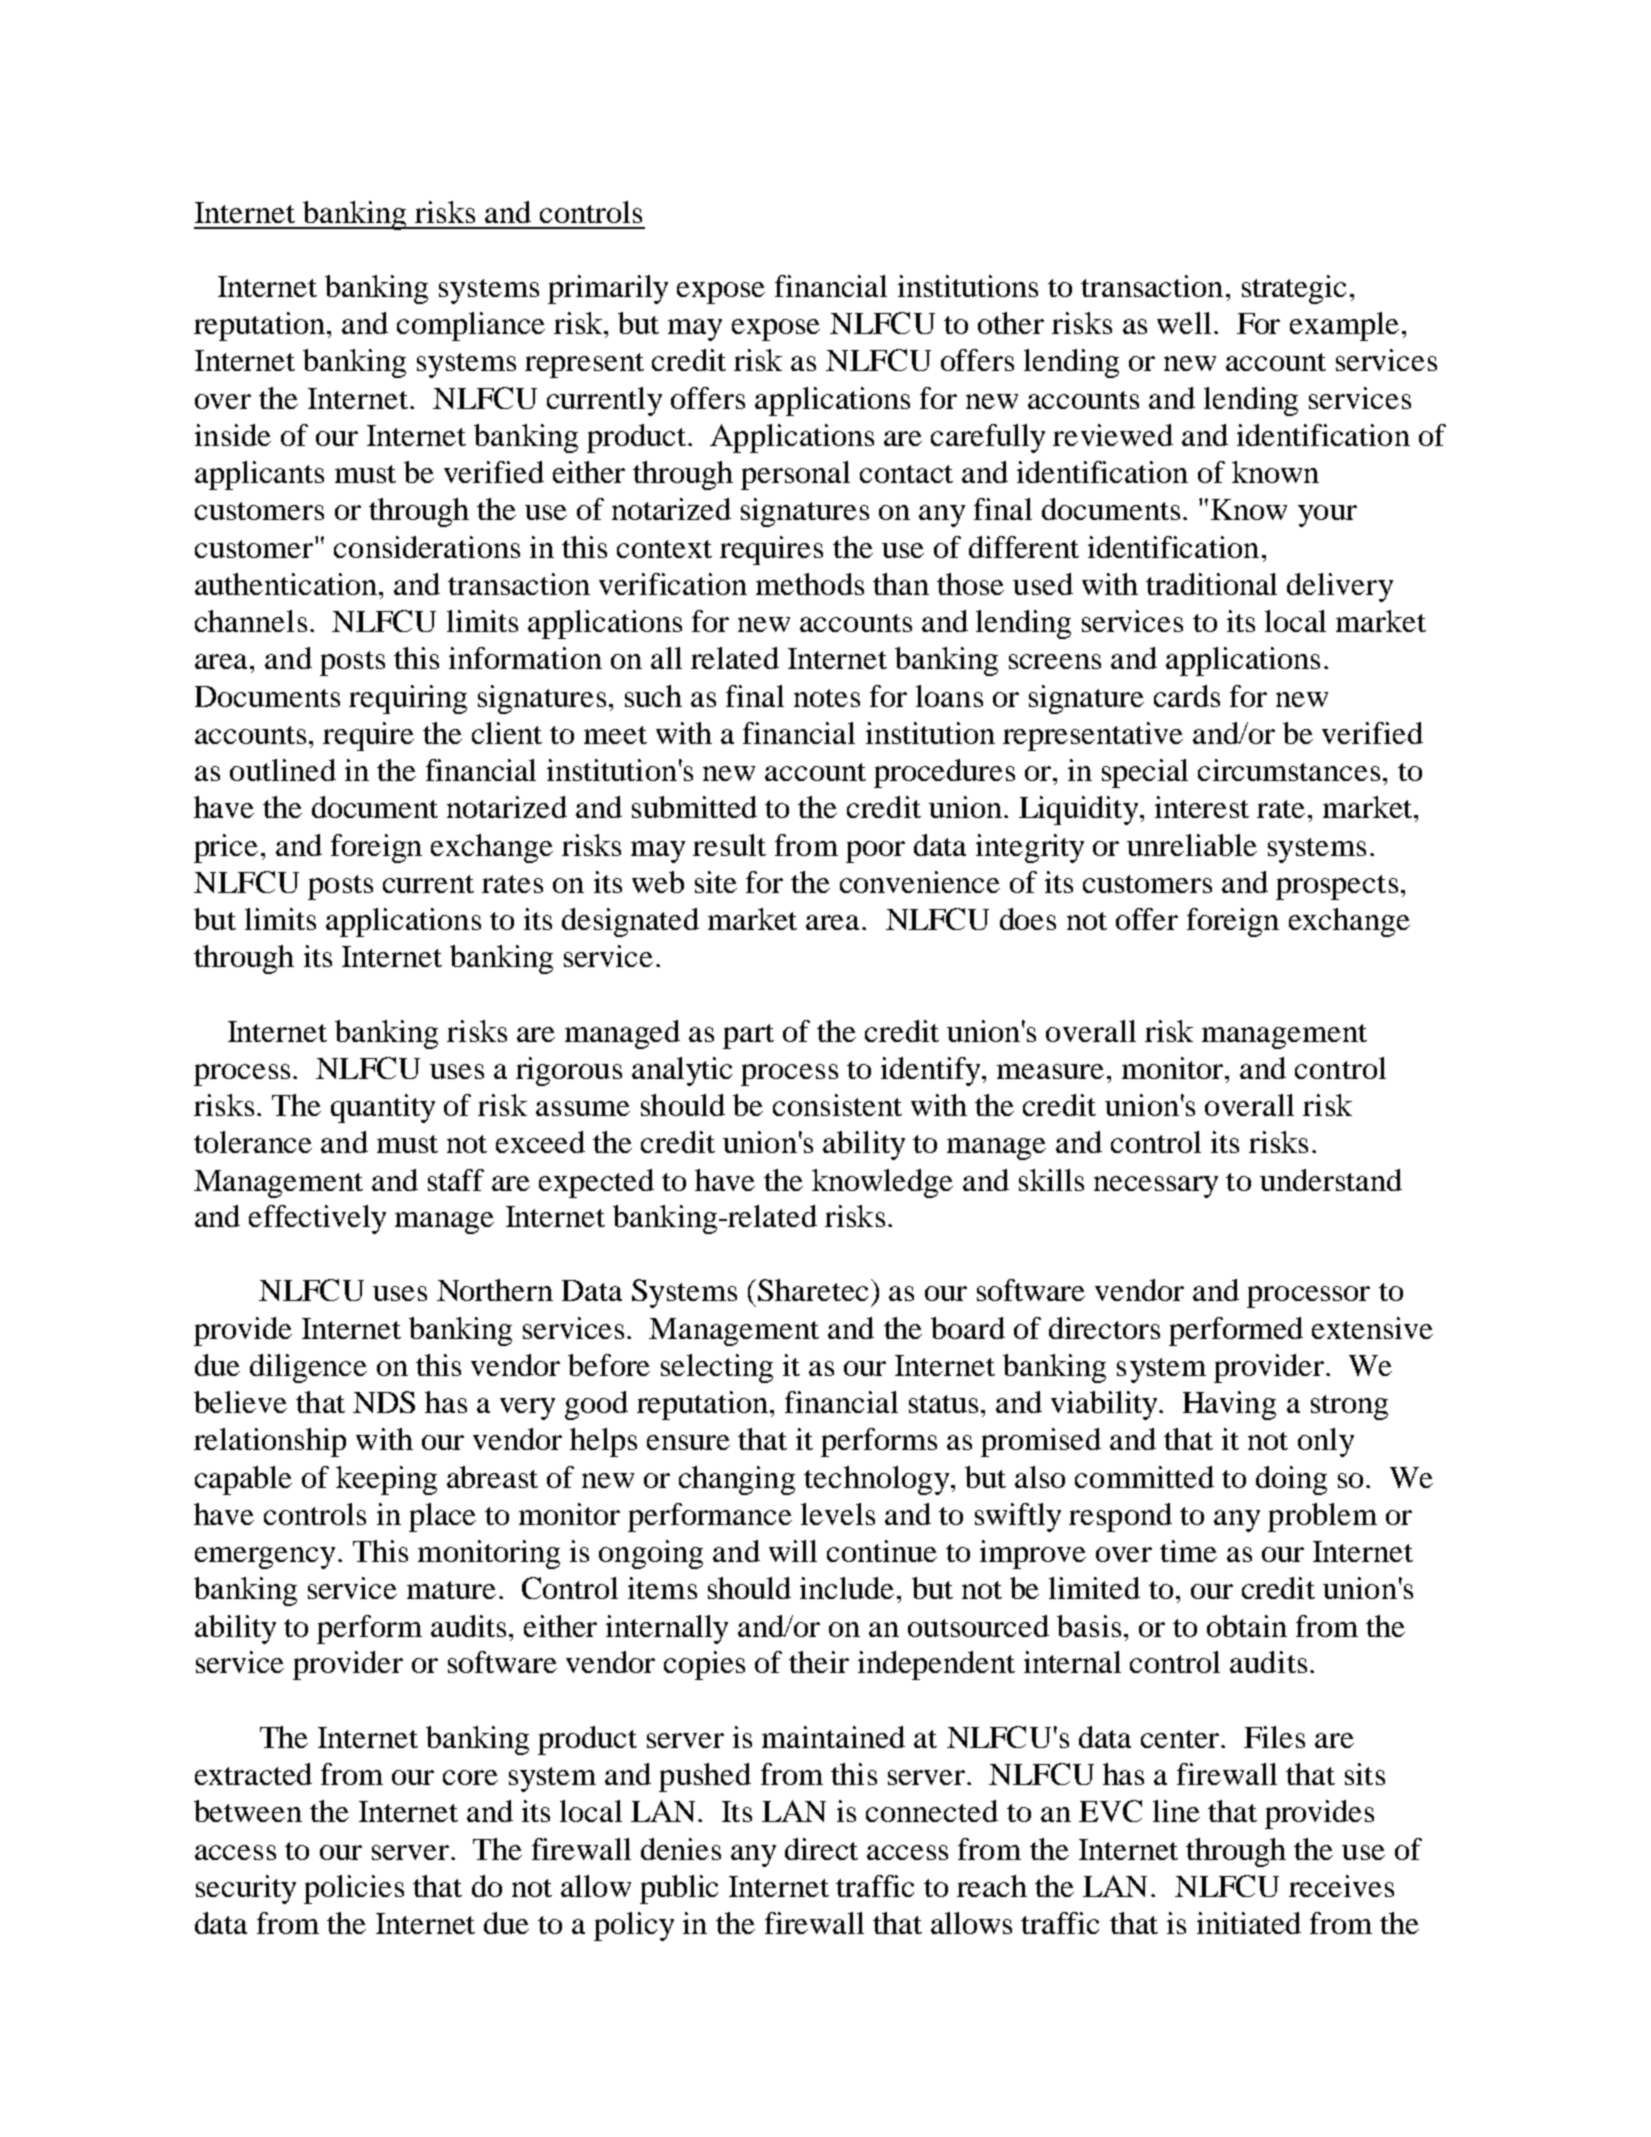  I want to click on public, so click(679, 1889).
